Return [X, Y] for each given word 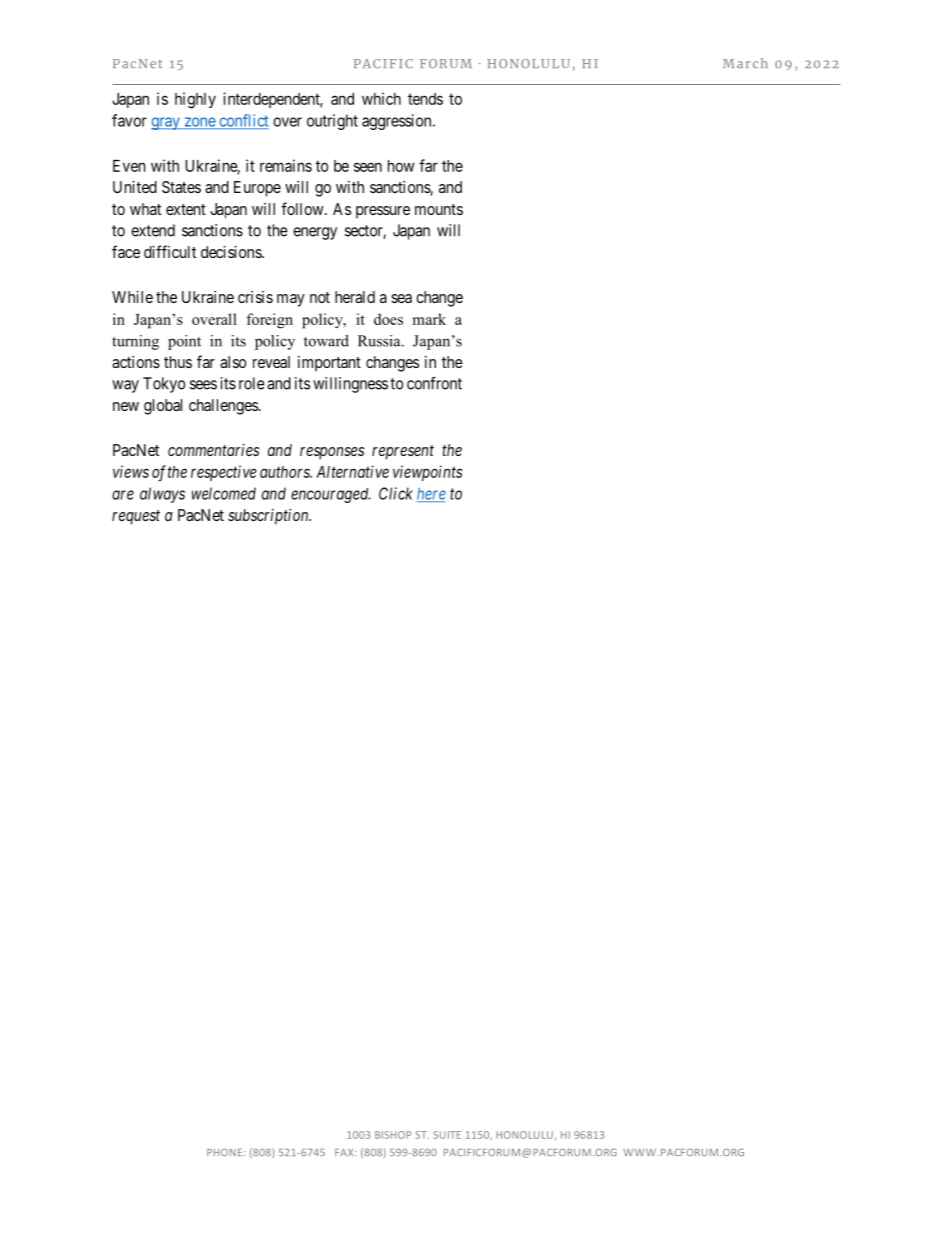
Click [396, 493]
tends [425, 99]
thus [178, 362]
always [162, 495]
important [329, 364]
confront [434, 383]
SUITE [447, 1135]
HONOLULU [524, 1135]
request [136, 517]
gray [166, 123]
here [431, 494]
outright [332, 122]
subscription [269, 517]
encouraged [331, 495]
